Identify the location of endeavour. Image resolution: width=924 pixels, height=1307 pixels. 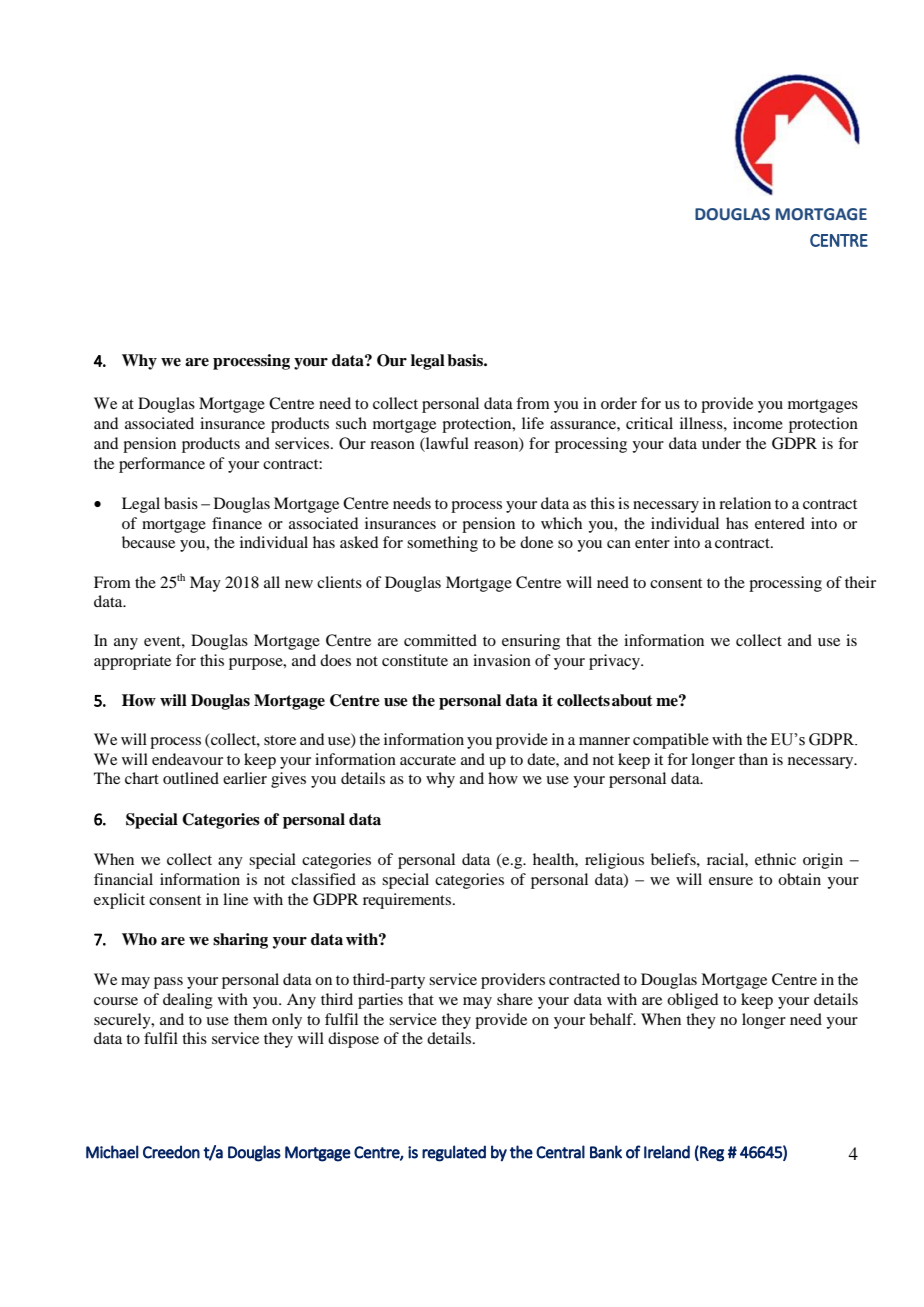
(187, 759).
